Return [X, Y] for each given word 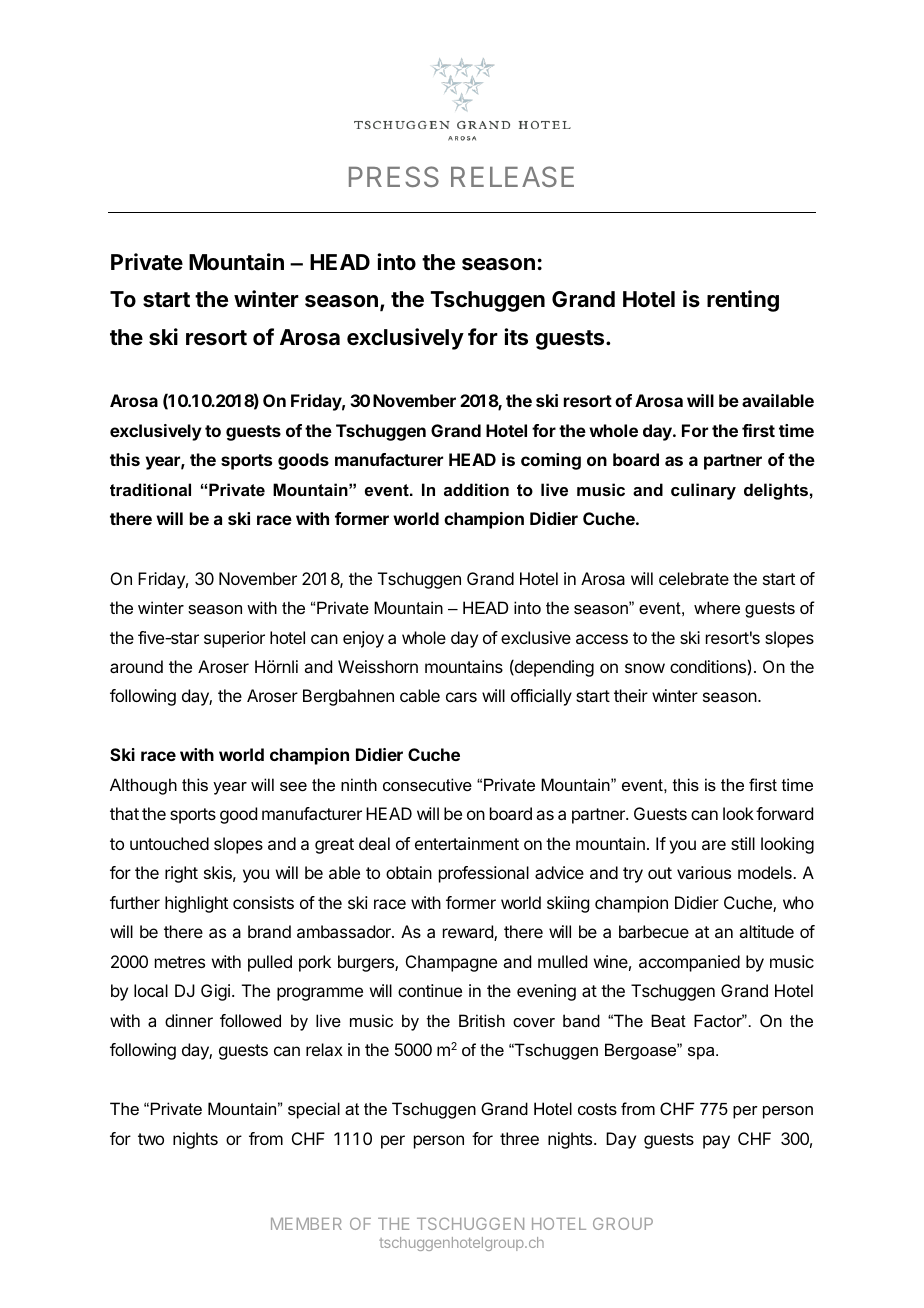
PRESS [394, 176]
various [704, 872]
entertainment [467, 843]
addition [476, 489]
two [151, 1139]
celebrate [694, 578]
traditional [150, 489]
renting [743, 301]
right [181, 874]
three [519, 1138]
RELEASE [512, 176]
